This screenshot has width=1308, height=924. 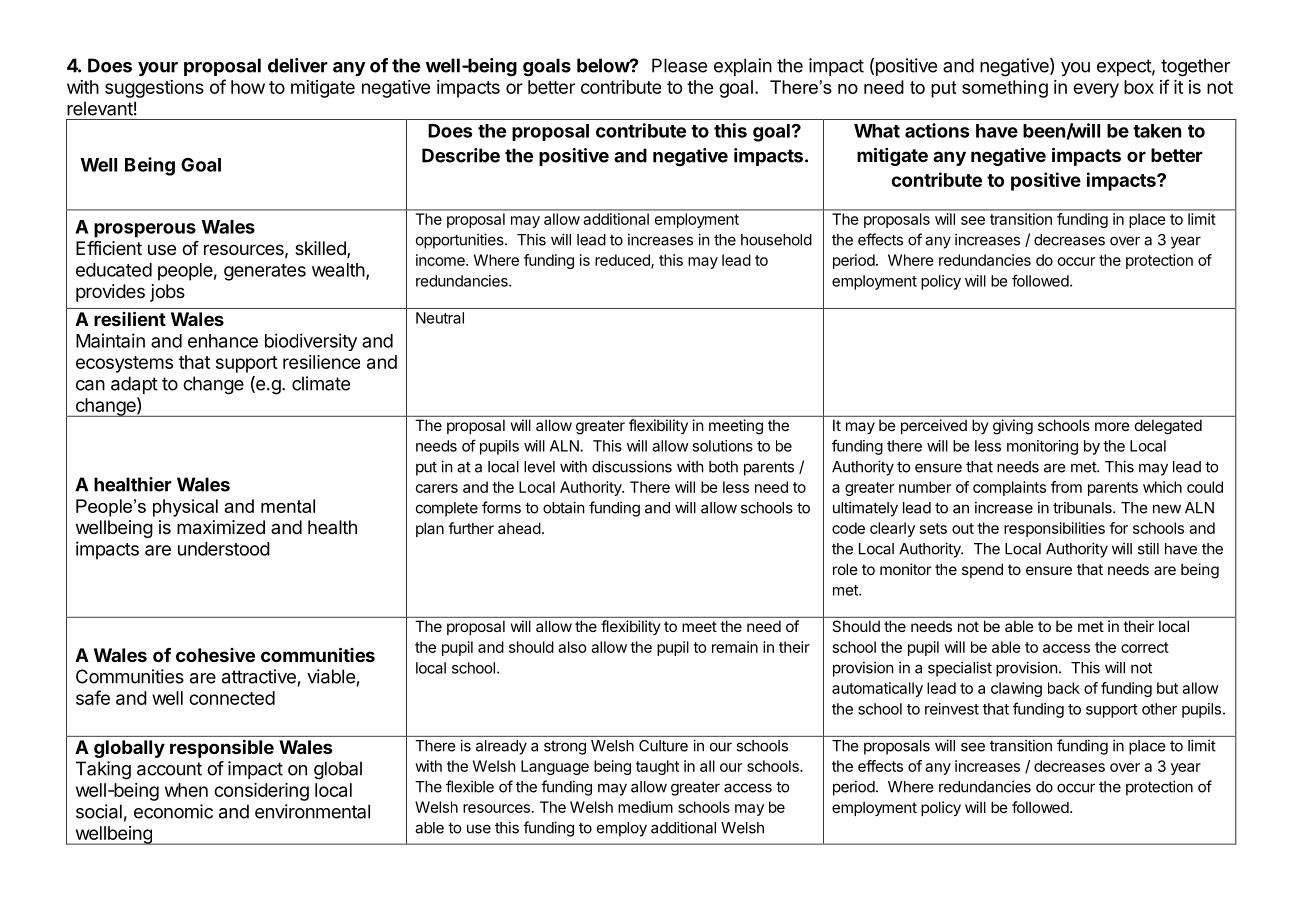 I want to click on adapt, so click(x=134, y=385).
